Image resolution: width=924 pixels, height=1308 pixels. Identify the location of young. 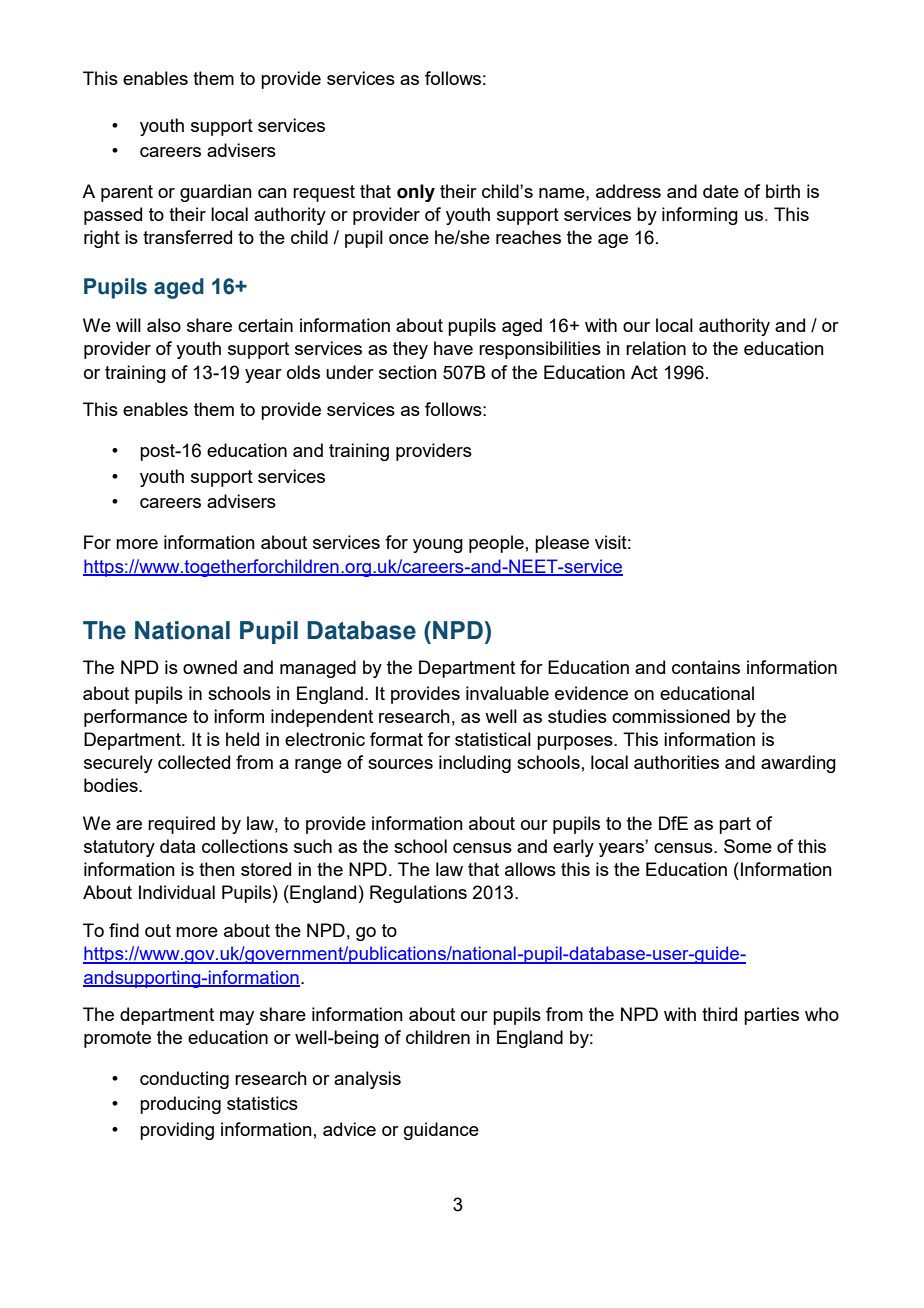
(438, 546).
